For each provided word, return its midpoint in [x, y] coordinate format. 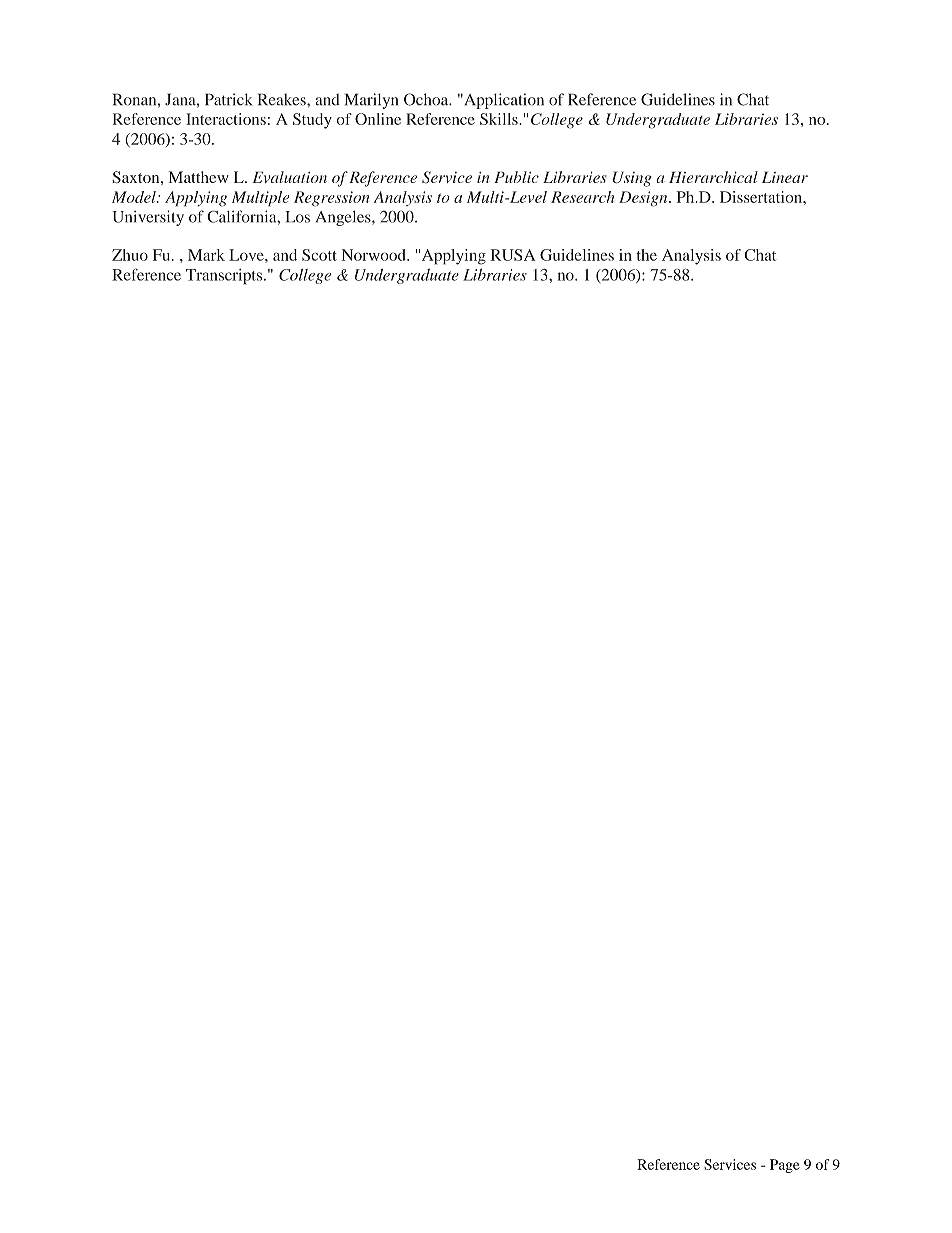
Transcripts [225, 277]
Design [644, 199]
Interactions [226, 119]
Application [503, 101]
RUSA [513, 255]
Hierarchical [713, 177]
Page [785, 1166]
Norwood [374, 255]
